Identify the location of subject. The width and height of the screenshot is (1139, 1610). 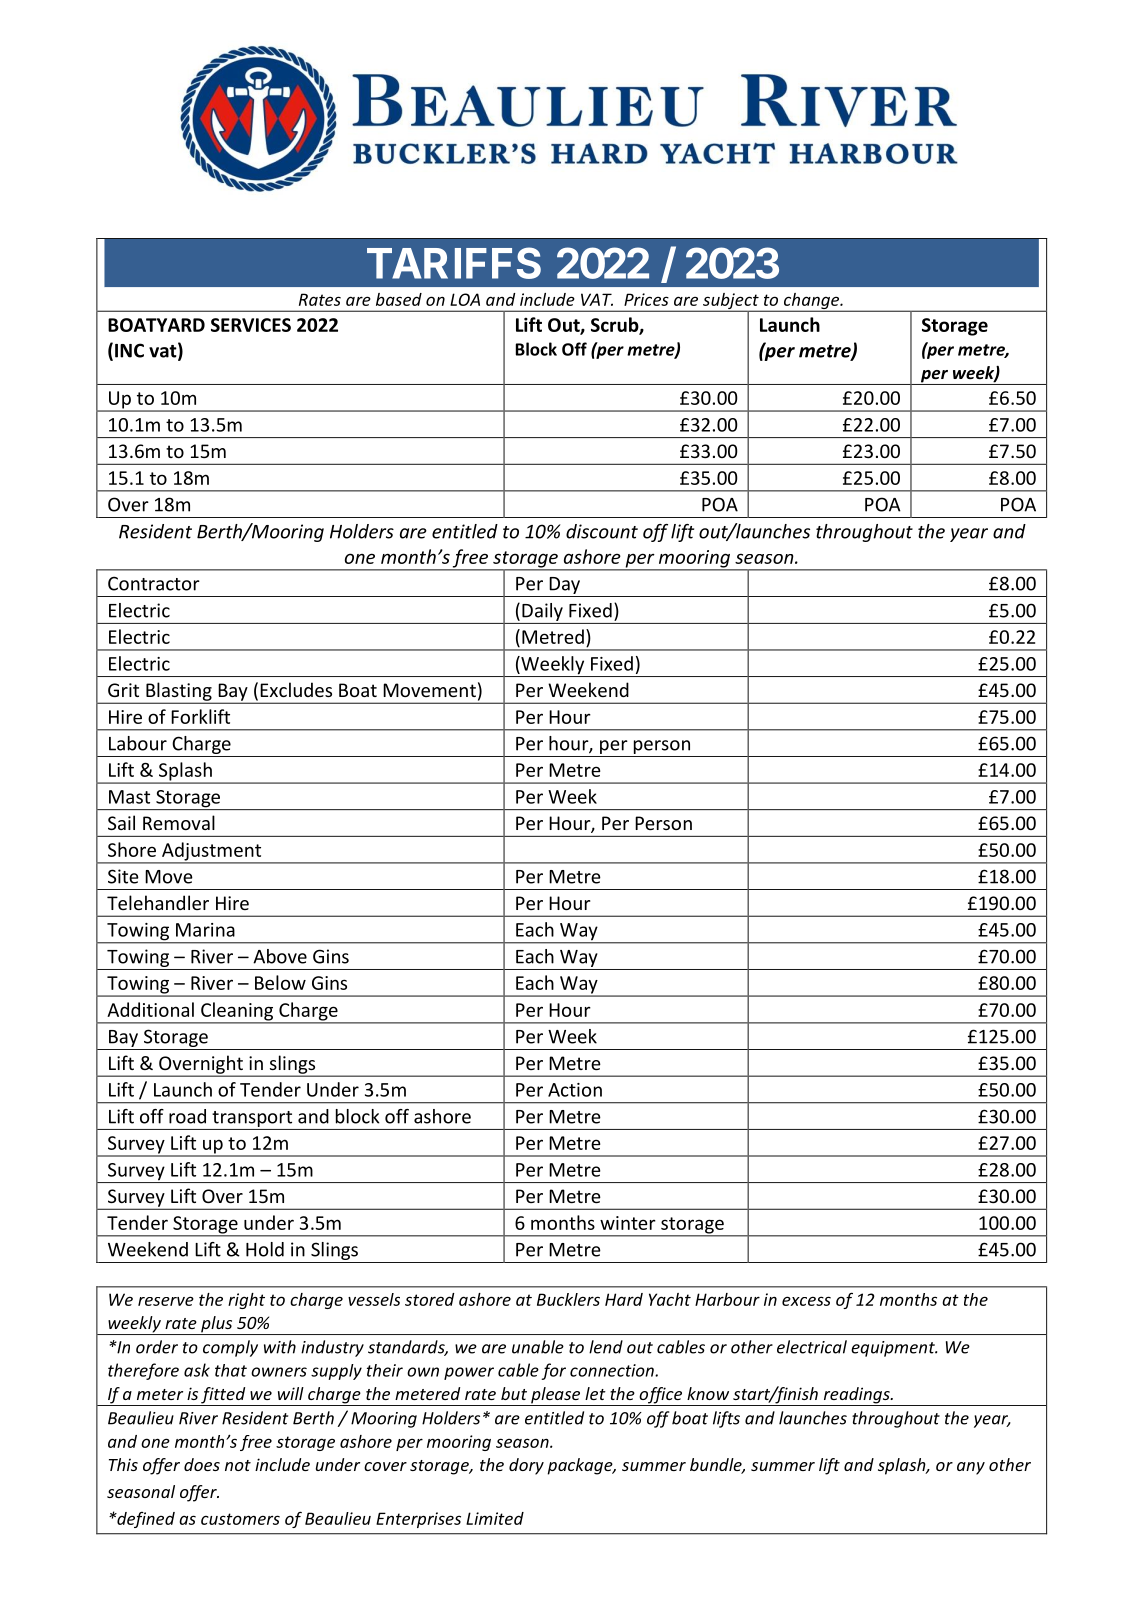
(731, 302).
